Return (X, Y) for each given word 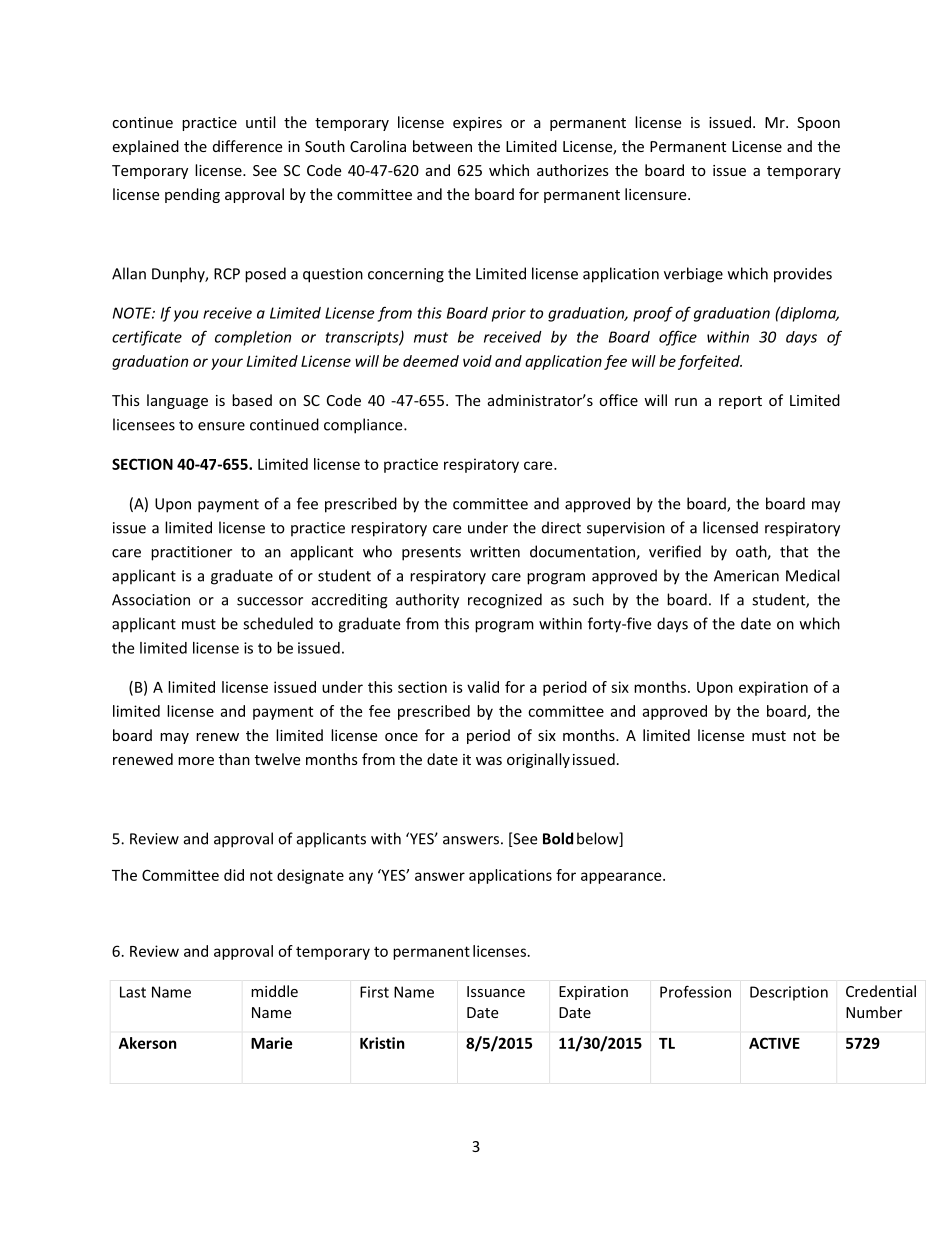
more (196, 761)
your (227, 364)
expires (477, 124)
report (740, 402)
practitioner (191, 553)
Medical (812, 575)
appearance (622, 878)
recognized (505, 601)
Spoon (818, 124)
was (489, 761)
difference (247, 146)
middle (274, 991)
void (477, 361)
